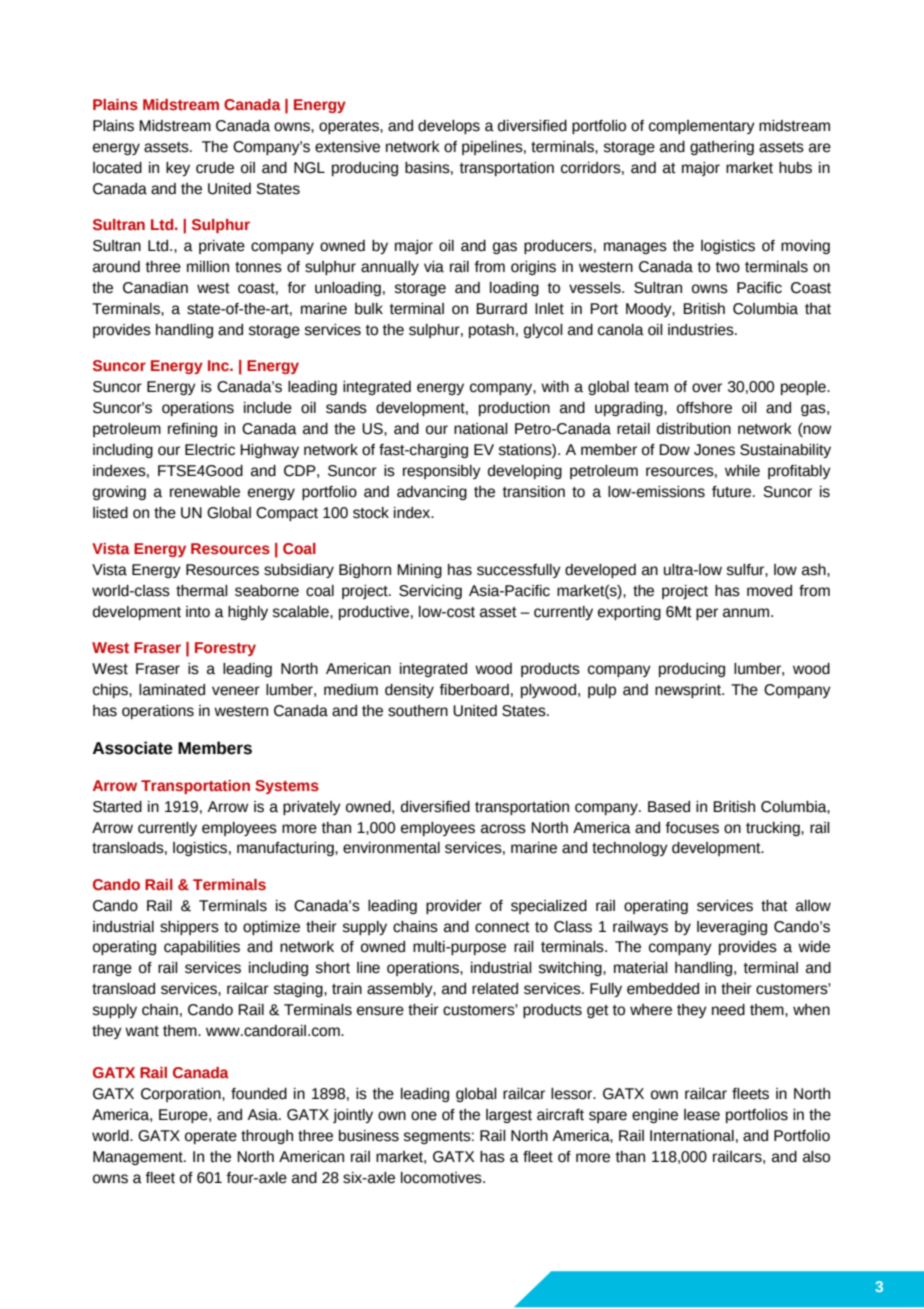 The image size is (924, 1309). Describe the element at coordinates (704, 408) in the screenshot. I see `offshore` at that location.
